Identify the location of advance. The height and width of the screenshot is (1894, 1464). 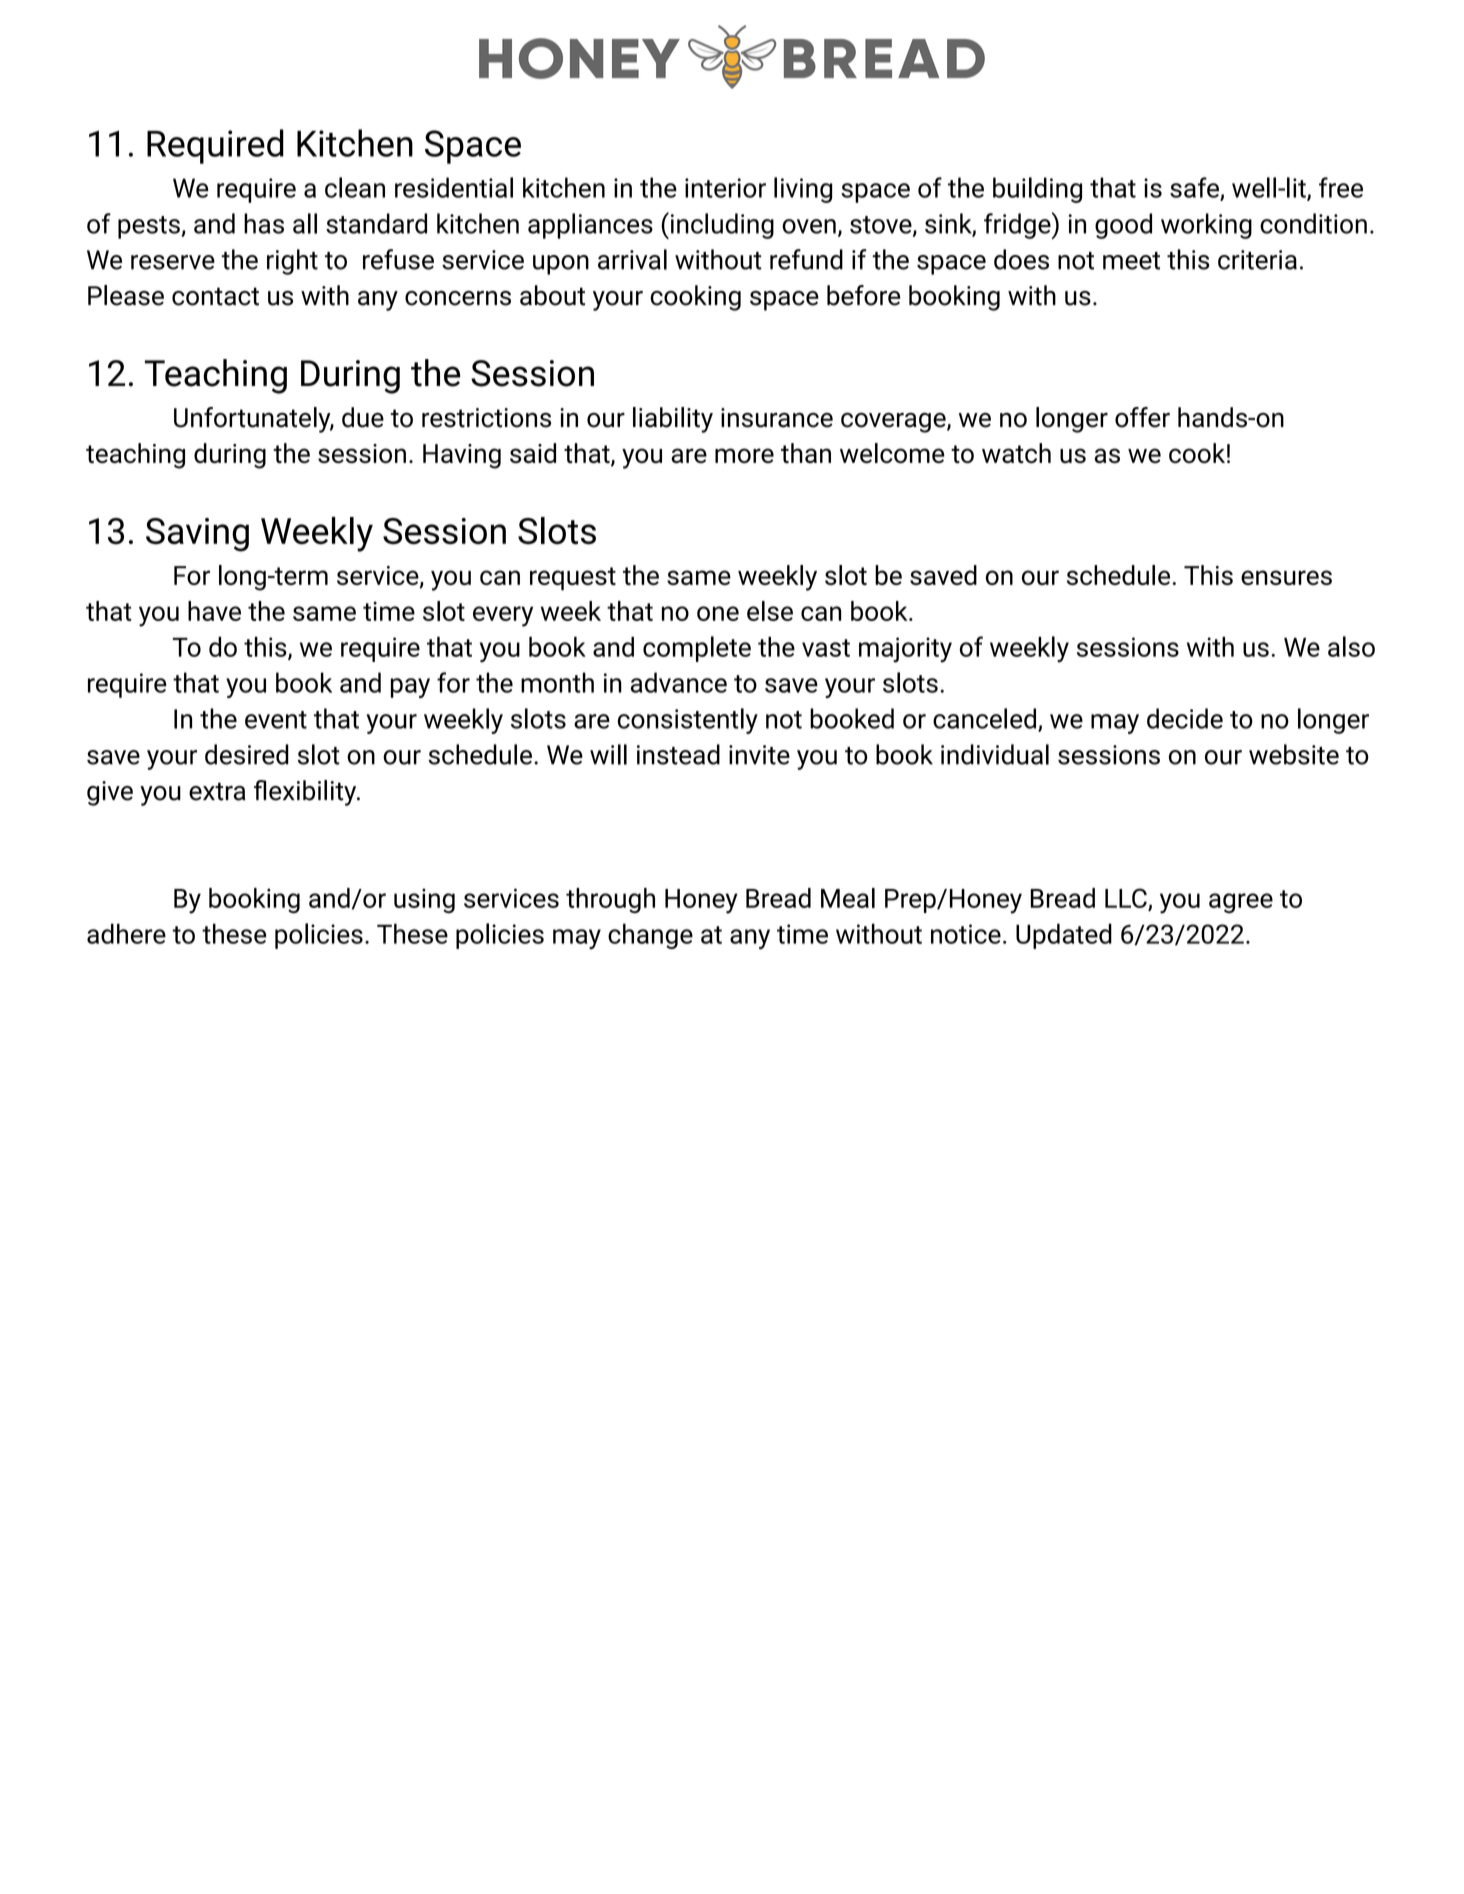
(679, 682).
